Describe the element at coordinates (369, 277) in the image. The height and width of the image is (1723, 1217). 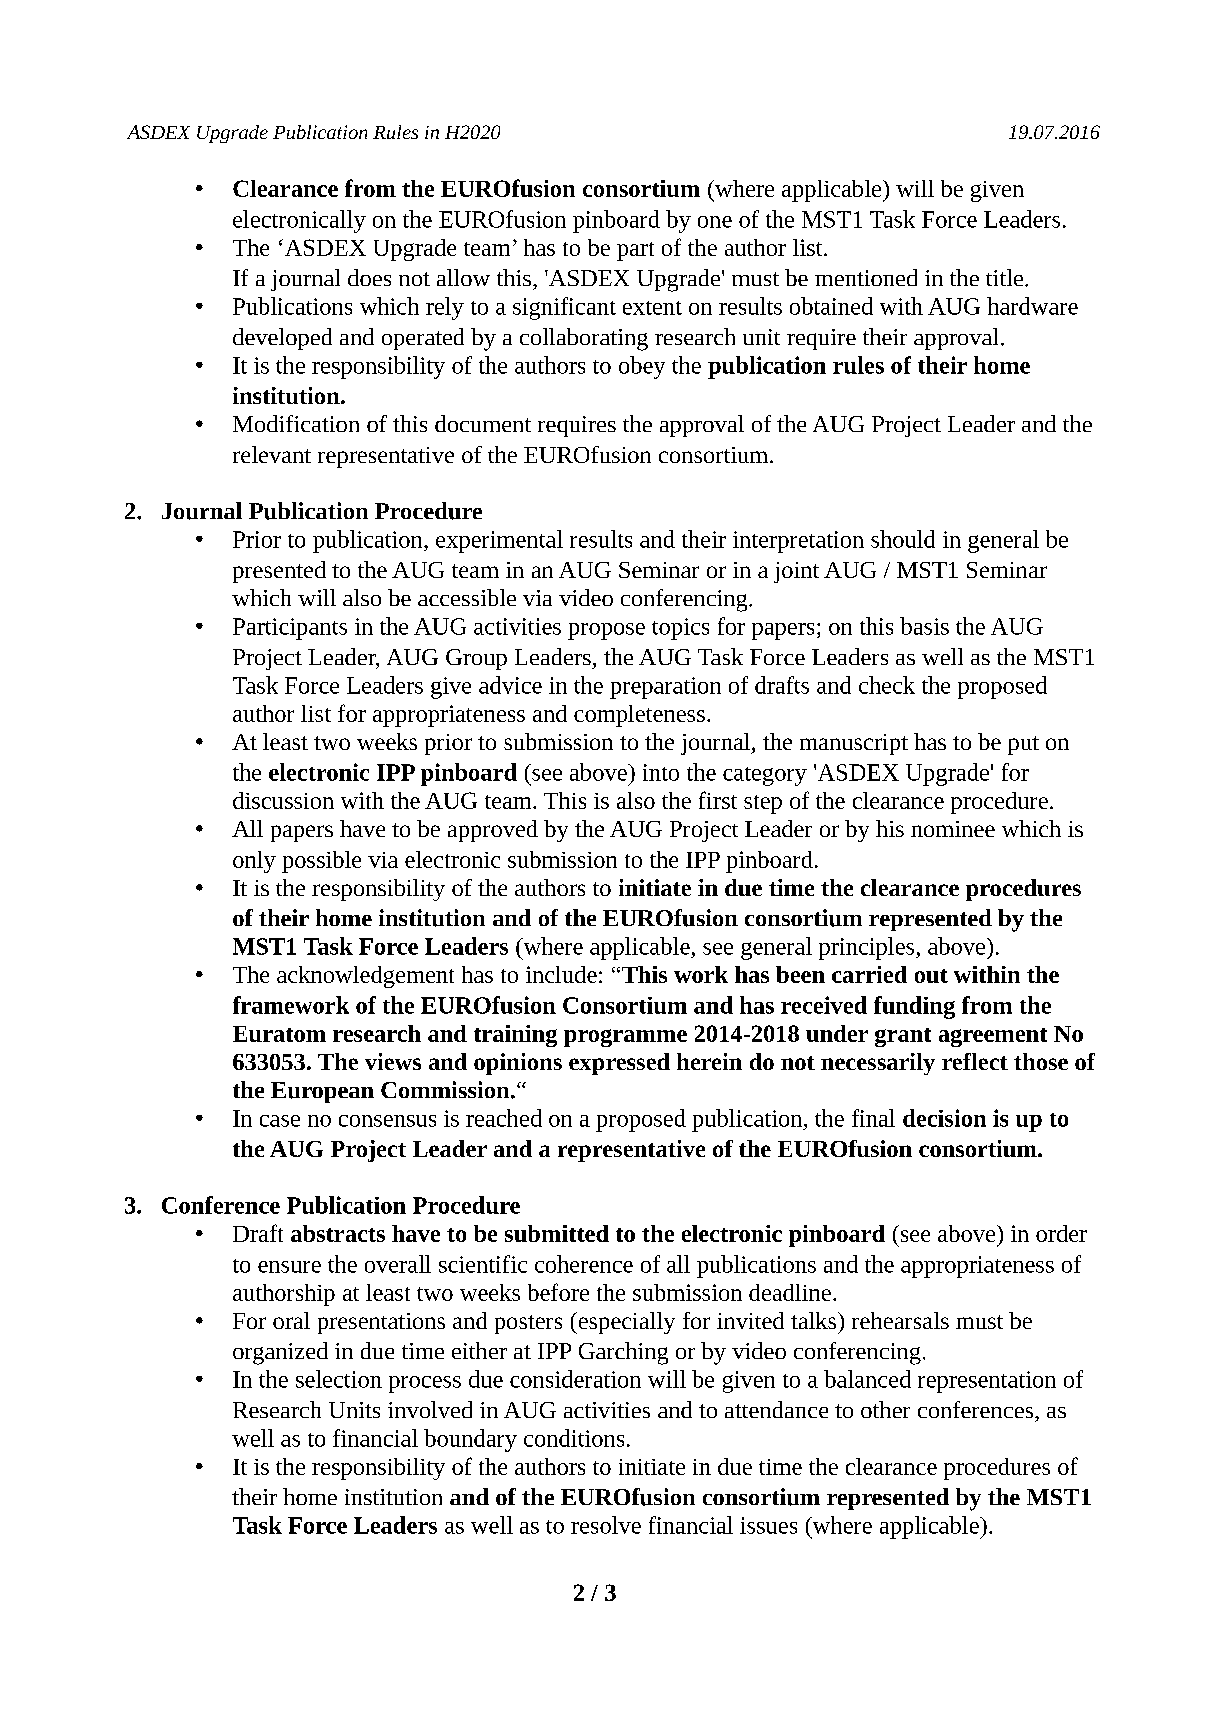
I see `does` at that location.
